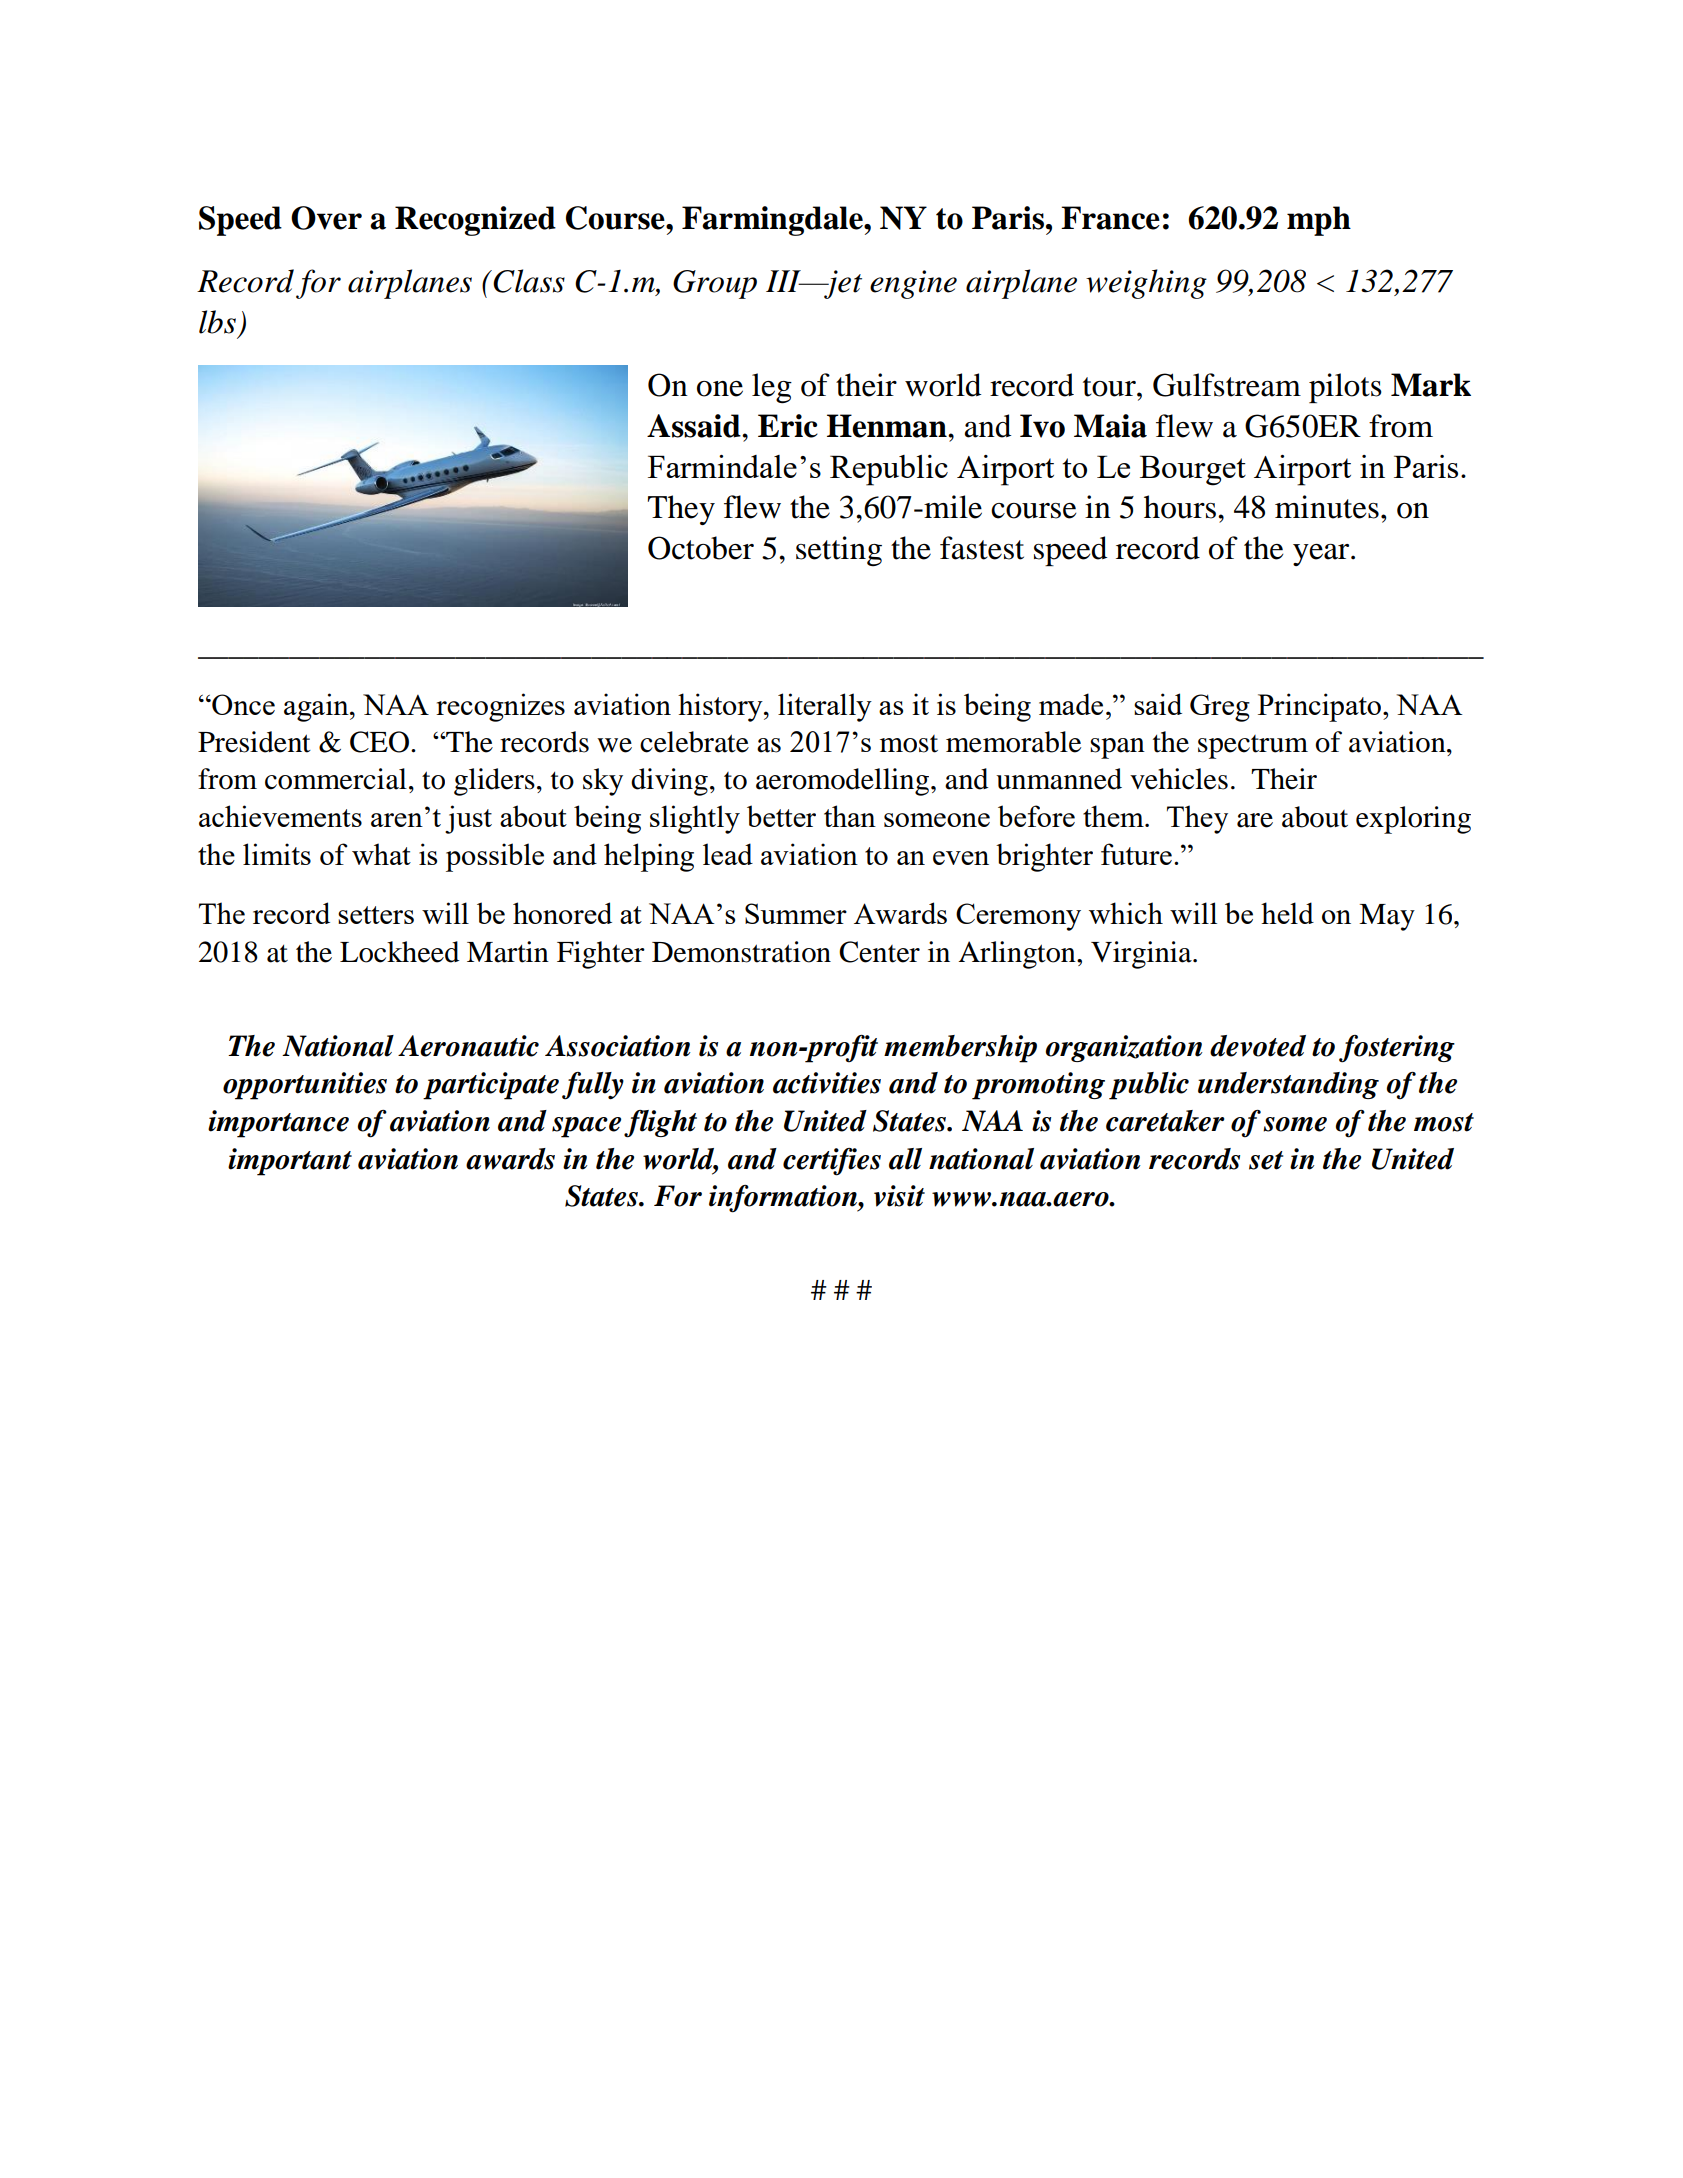 This screenshot has height=2178, width=1683. Describe the element at coordinates (326, 218) in the screenshot. I see `Over` at that location.
